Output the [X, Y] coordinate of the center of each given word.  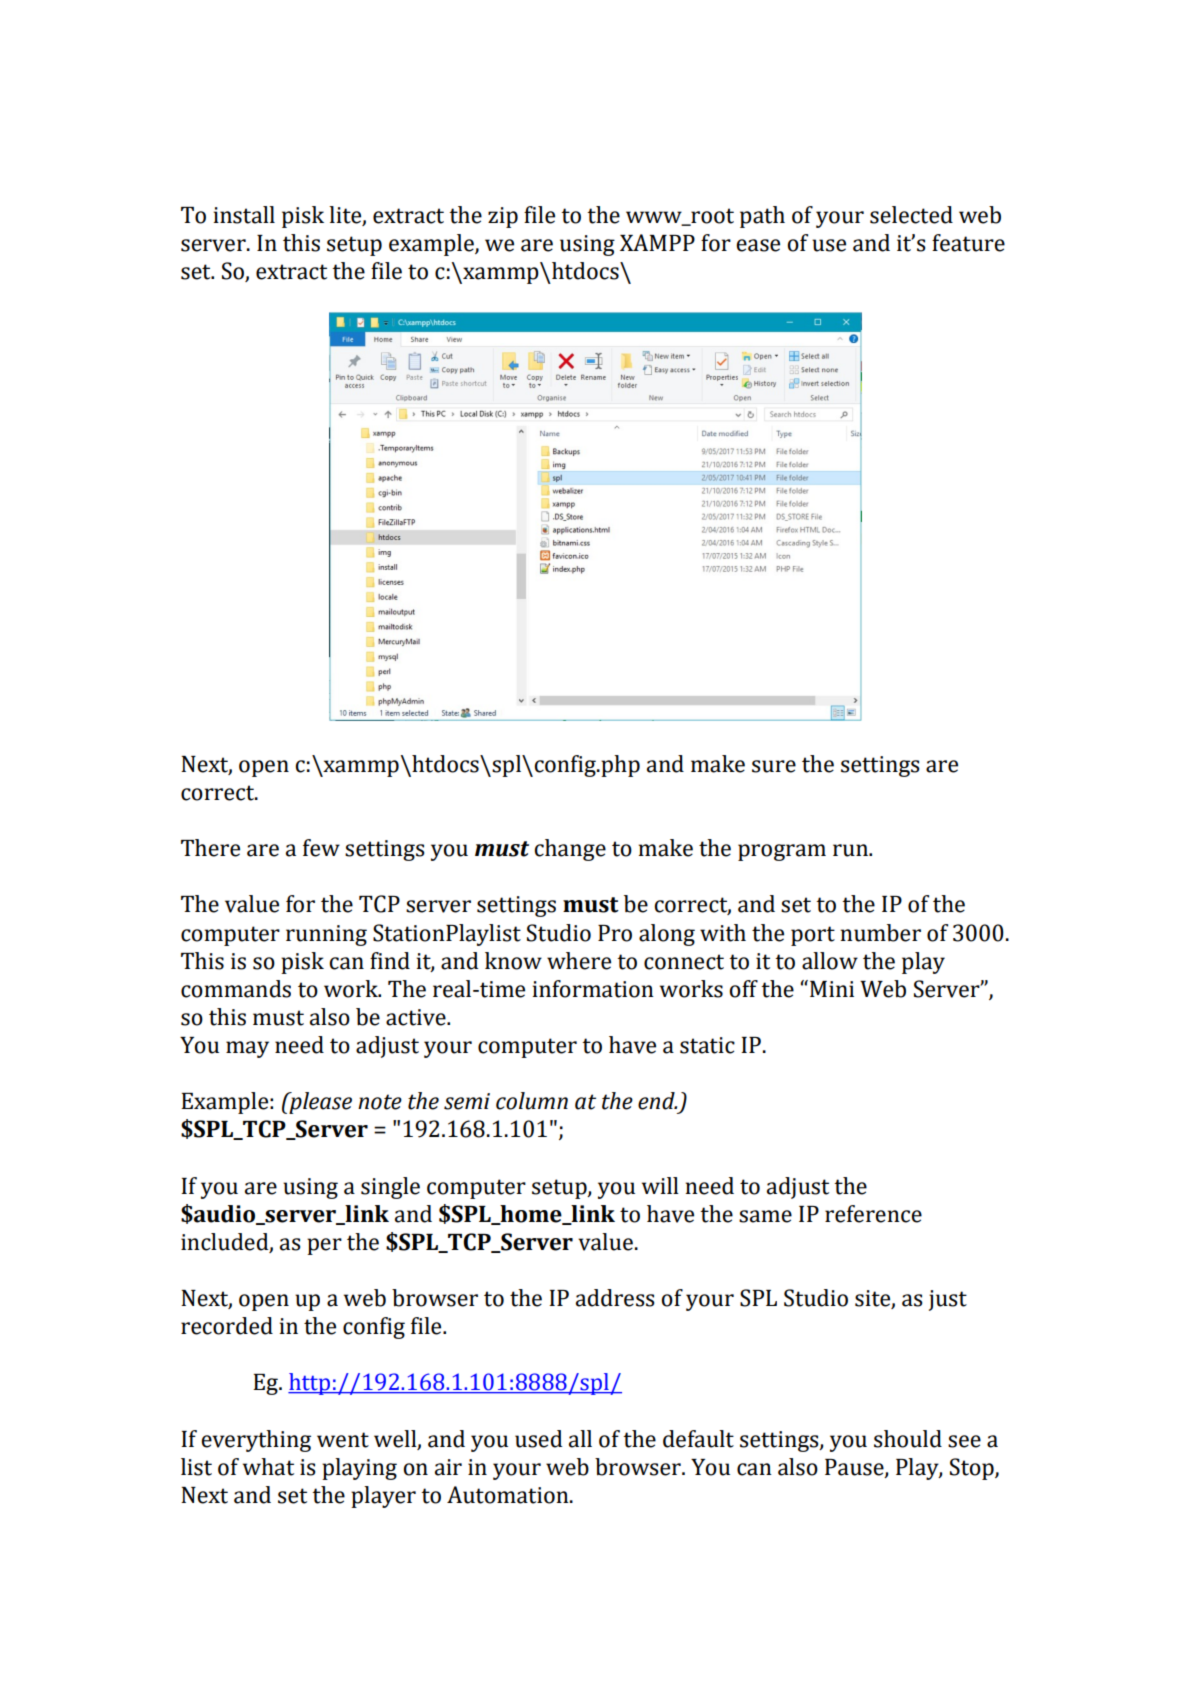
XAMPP [657, 242]
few [321, 848]
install [244, 215]
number [881, 933]
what [268, 1467]
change [570, 850]
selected [911, 215]
